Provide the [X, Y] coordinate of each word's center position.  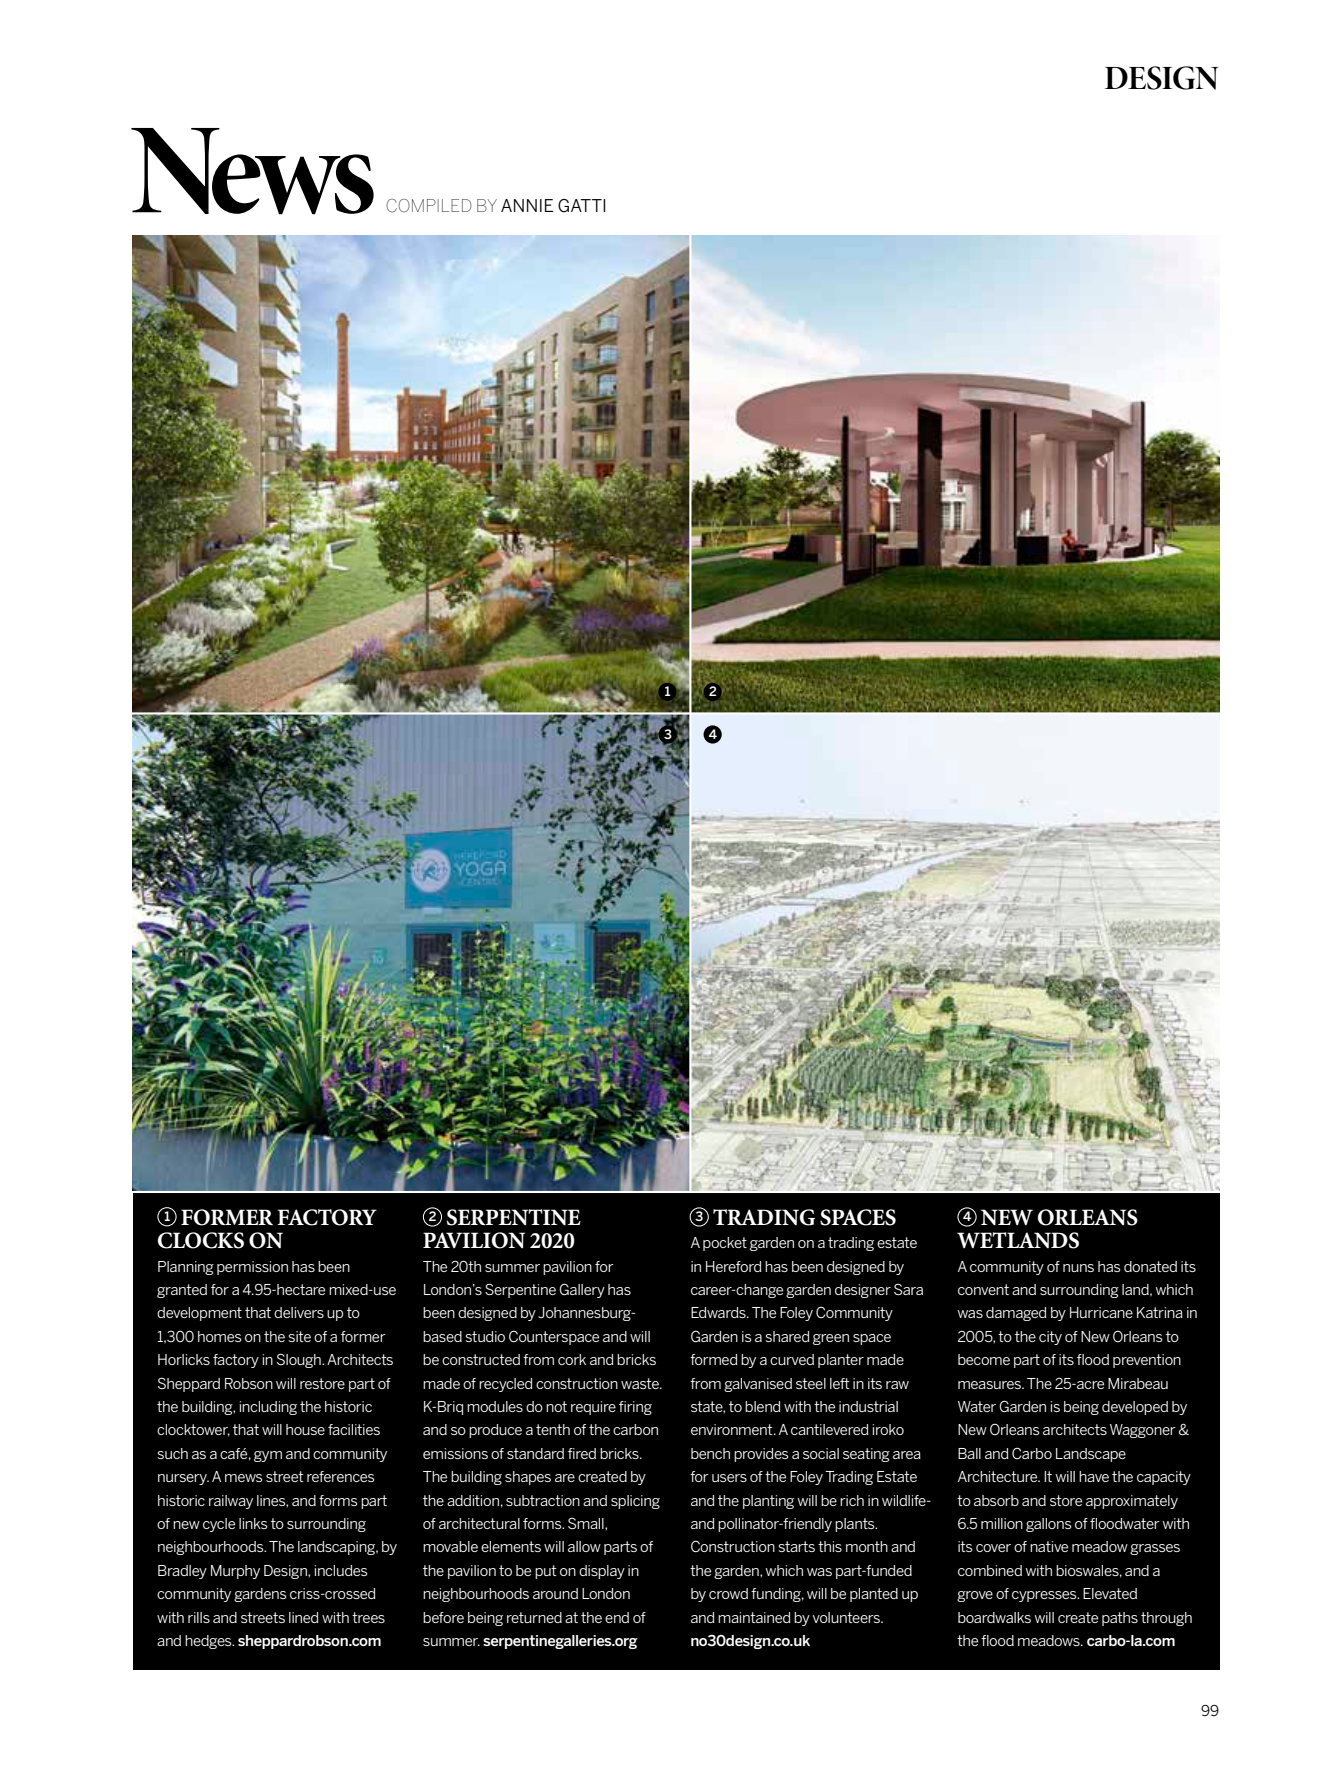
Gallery [582, 1290]
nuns [1078, 1268]
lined [304, 1617]
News [252, 171]
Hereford [734, 1266]
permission [252, 1268]
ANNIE [527, 205]
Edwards [719, 1312]
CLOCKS [201, 1240]
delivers [299, 1312]
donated [1150, 1266]
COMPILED [429, 206]
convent [983, 1289]
